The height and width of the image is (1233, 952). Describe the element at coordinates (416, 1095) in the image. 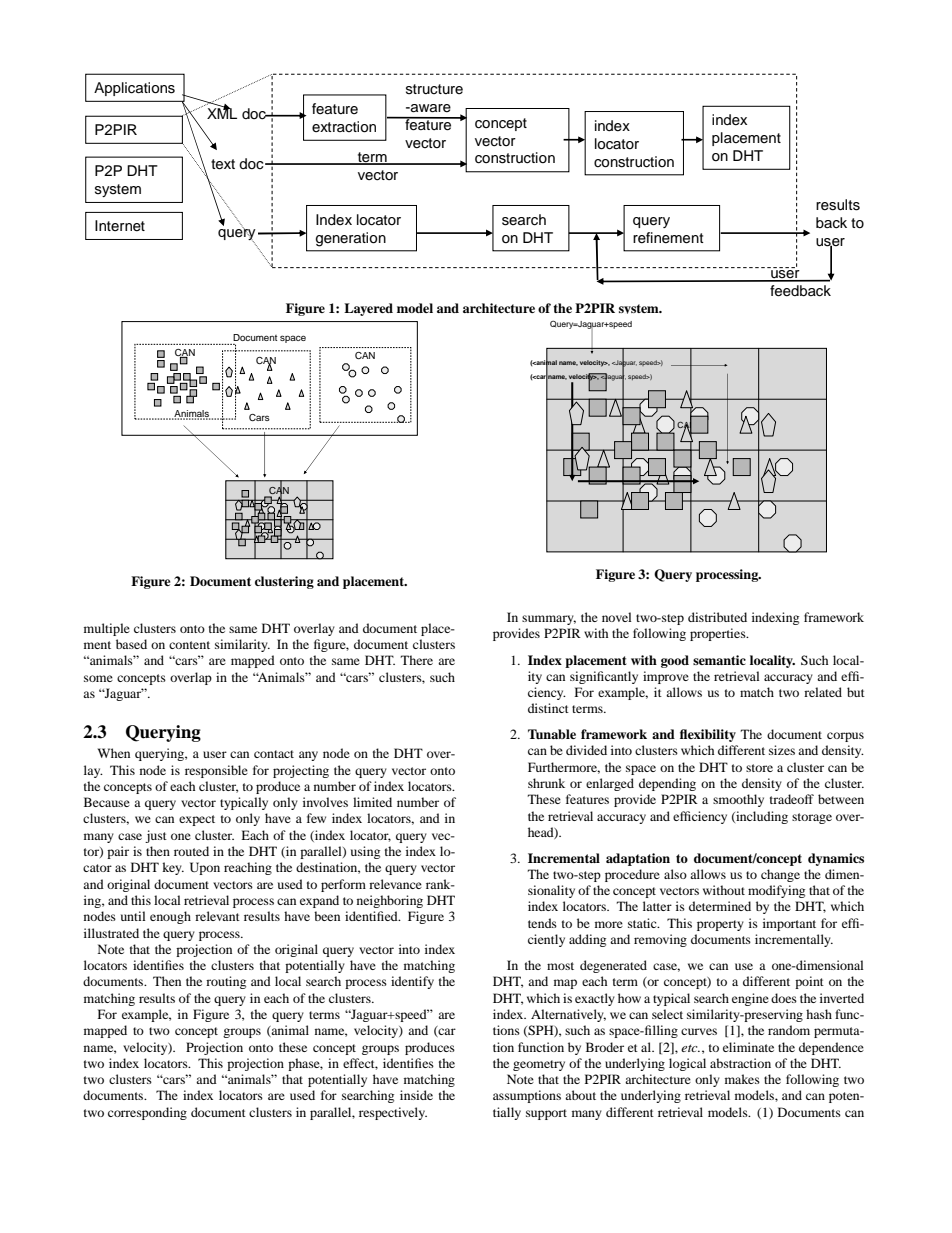

I see `inside` at that location.
